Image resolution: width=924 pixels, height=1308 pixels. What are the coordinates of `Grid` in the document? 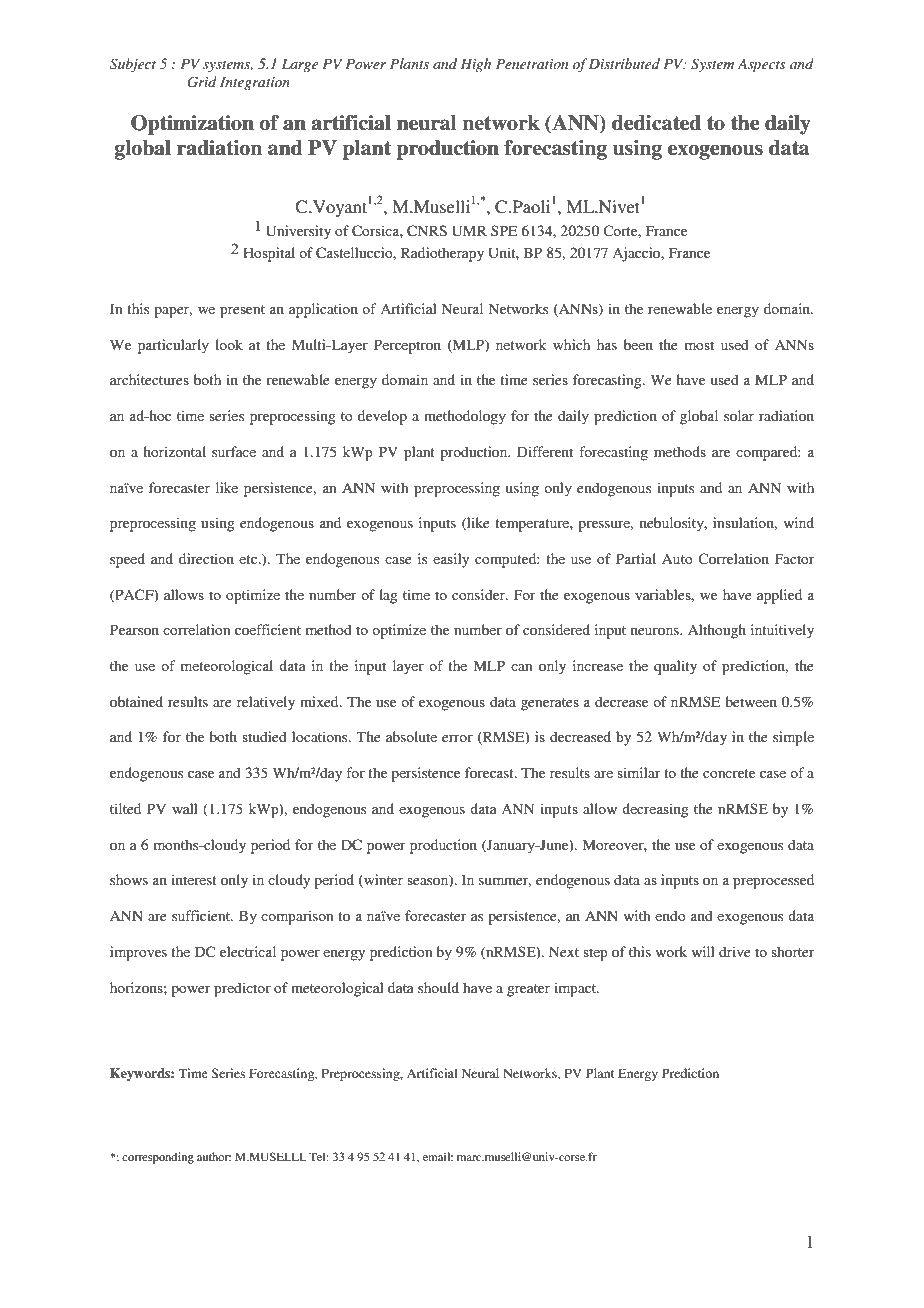 It's located at (202, 82).
